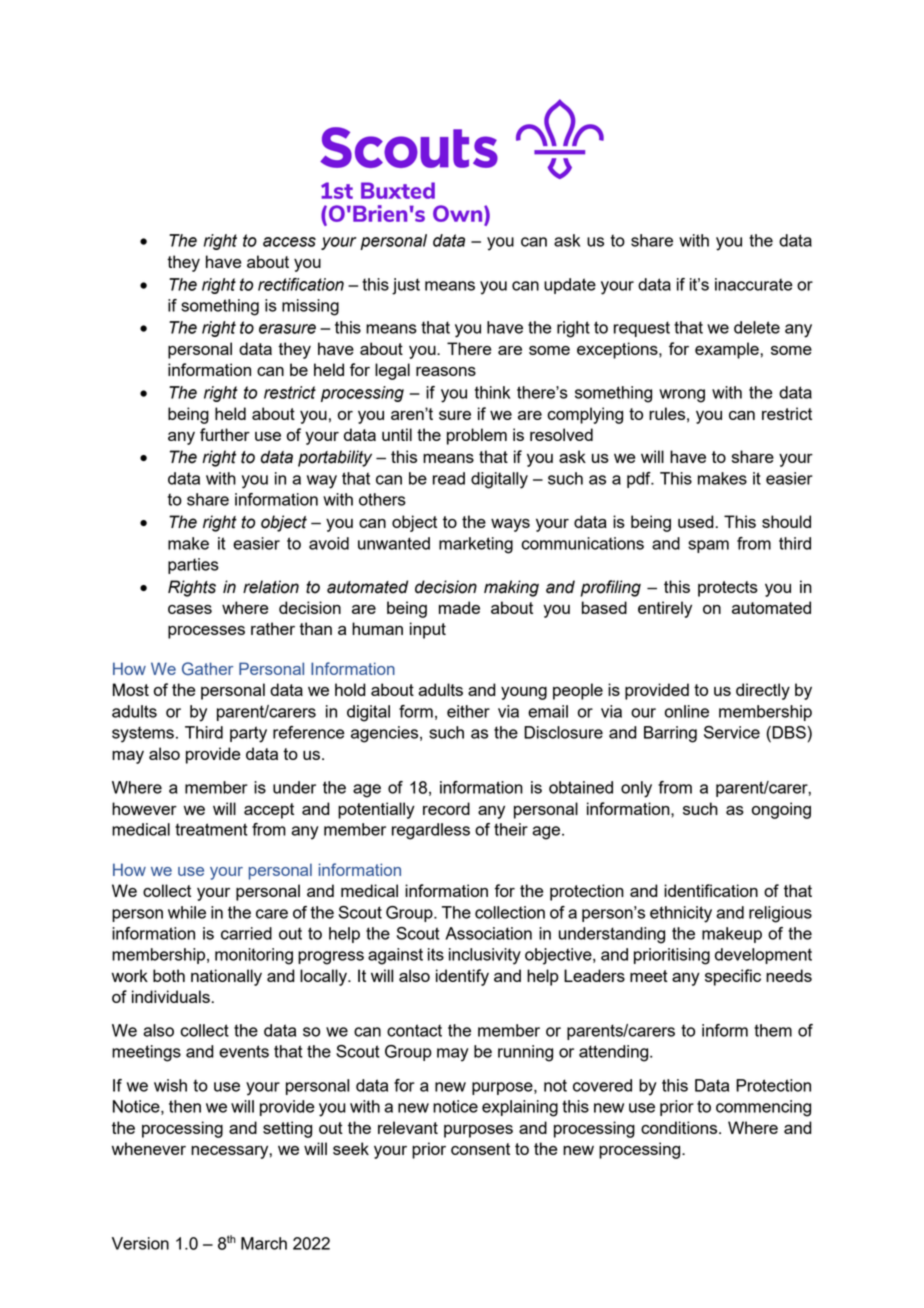 Image resolution: width=924 pixels, height=1308 pixels. Describe the element at coordinates (640, 480) in the screenshot. I see `pdf` at that location.
